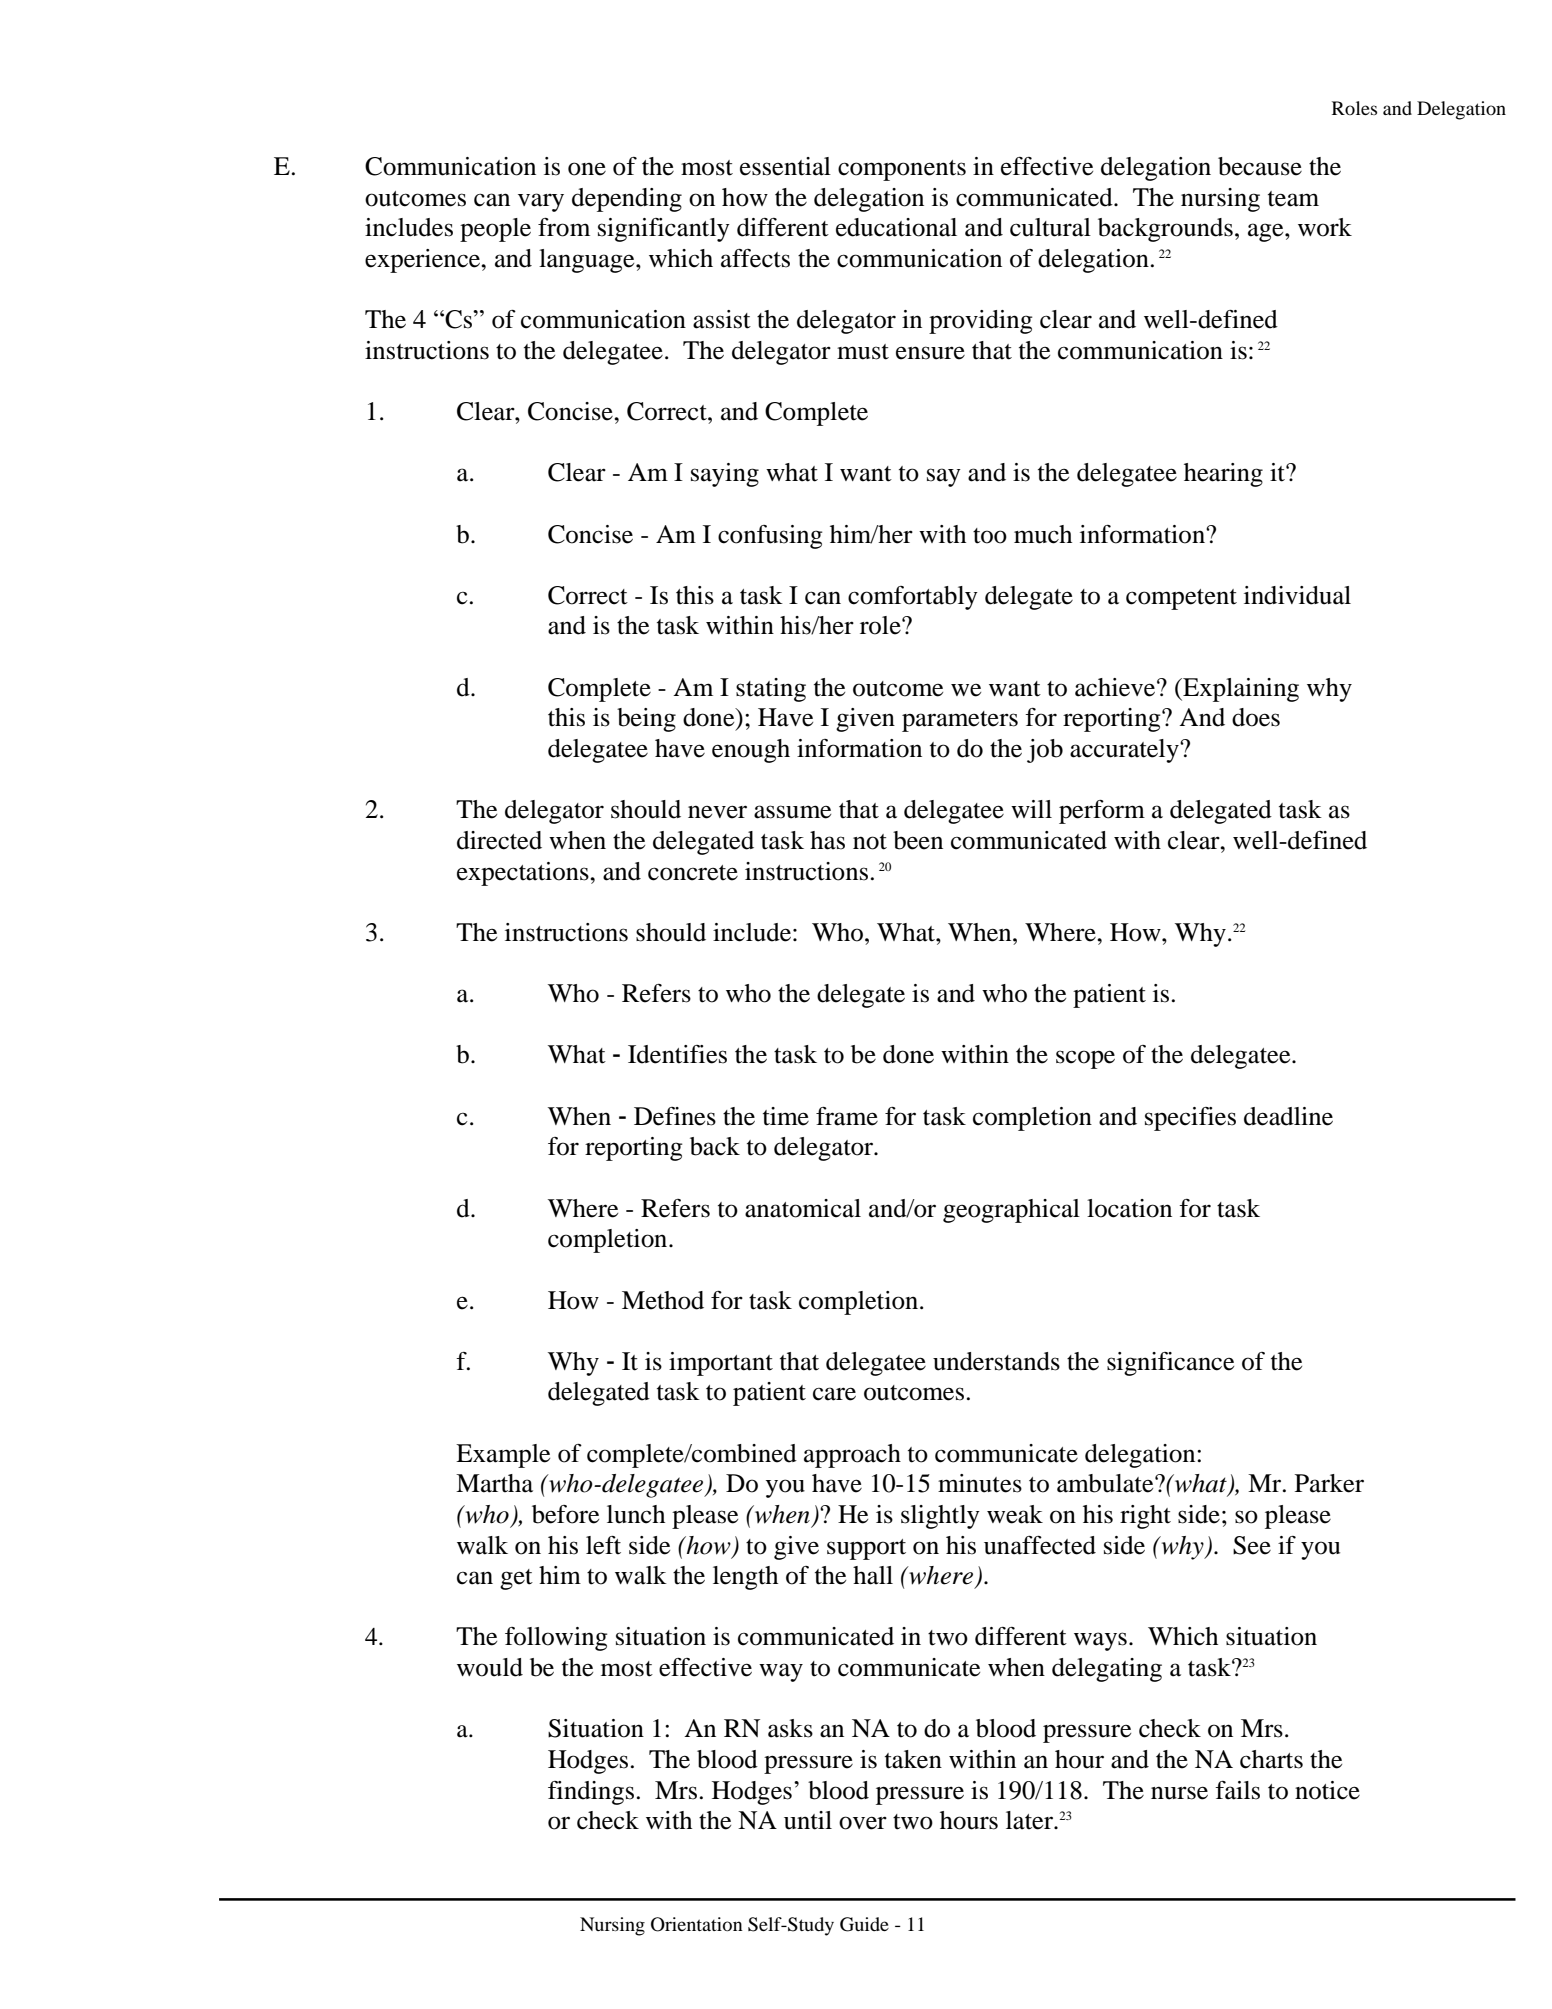  Describe the element at coordinates (541, 202) in the screenshot. I see `vary` at that location.
